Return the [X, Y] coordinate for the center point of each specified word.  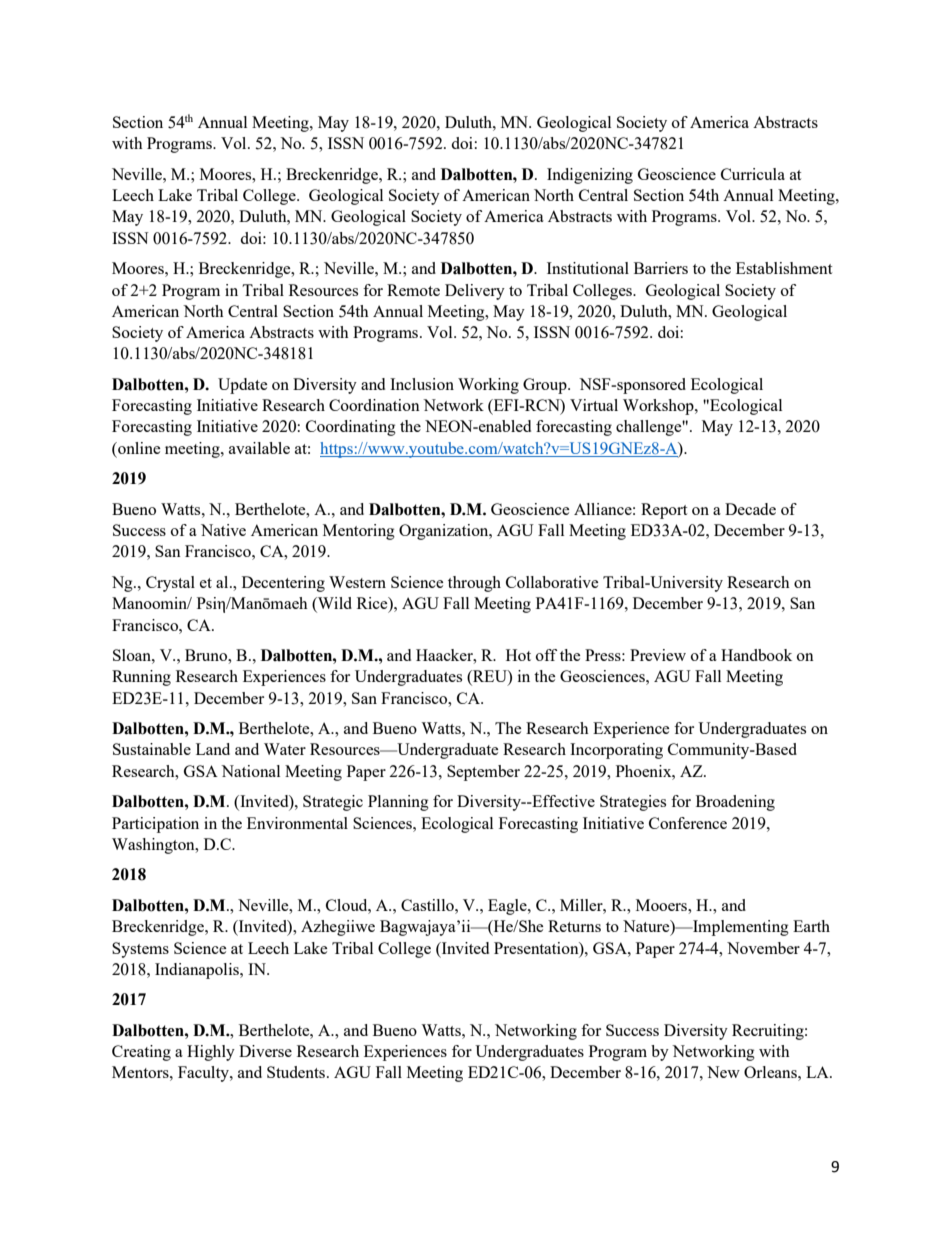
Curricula [753, 174]
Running [141, 678]
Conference [688, 823]
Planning [398, 803]
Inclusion [422, 384]
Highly [211, 1053]
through [474, 584]
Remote [413, 290]
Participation [155, 825]
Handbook [756, 655]
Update [243, 386]
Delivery [475, 292]
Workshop [659, 407]
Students [297, 1072]
